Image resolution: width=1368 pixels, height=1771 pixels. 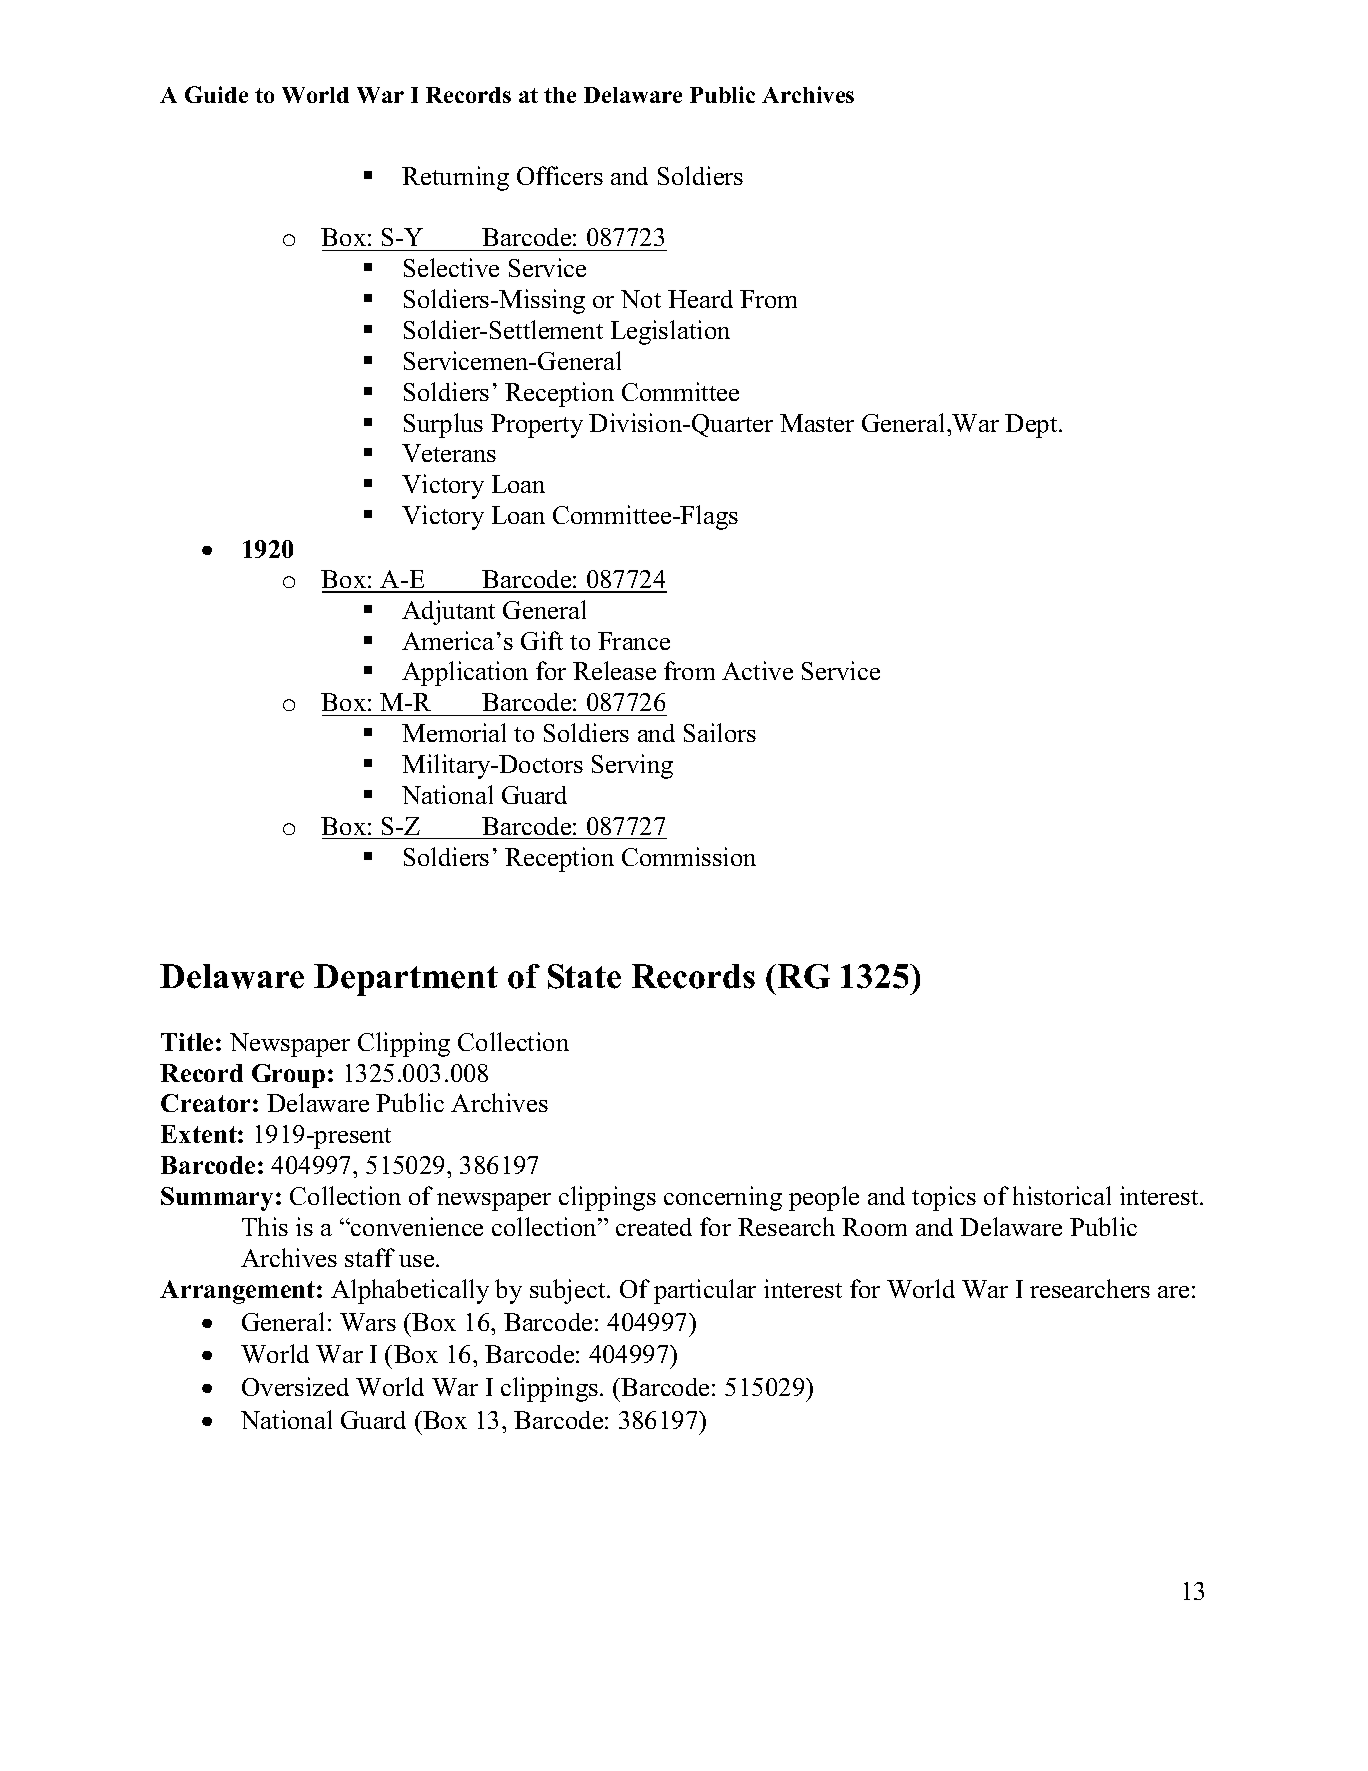 What do you see at coordinates (560, 95) in the screenshot?
I see `the` at bounding box center [560, 95].
